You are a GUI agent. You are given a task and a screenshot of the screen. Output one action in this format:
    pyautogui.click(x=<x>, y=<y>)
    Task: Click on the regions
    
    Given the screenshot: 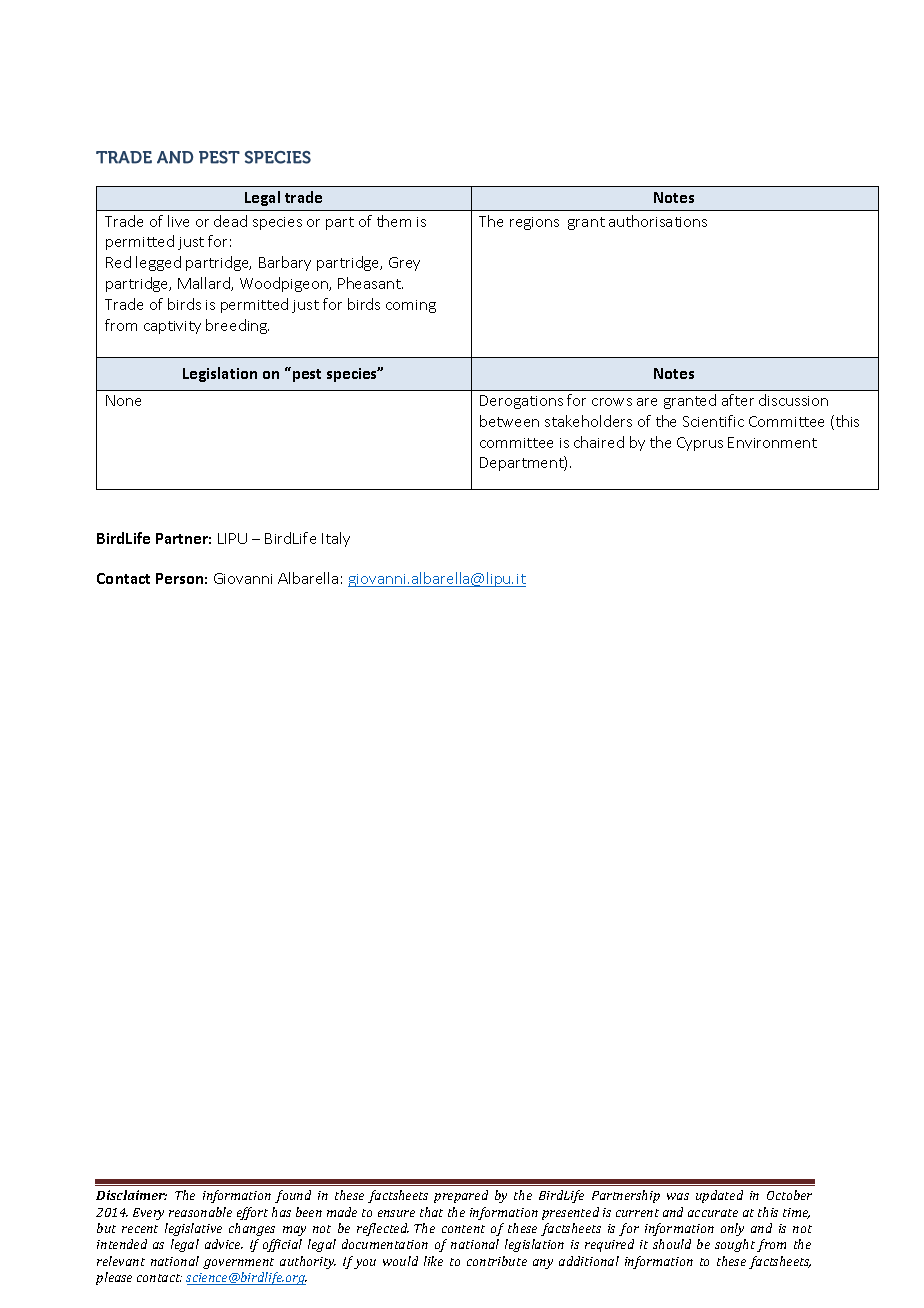 What is the action you would take?
    pyautogui.click(x=534, y=223)
